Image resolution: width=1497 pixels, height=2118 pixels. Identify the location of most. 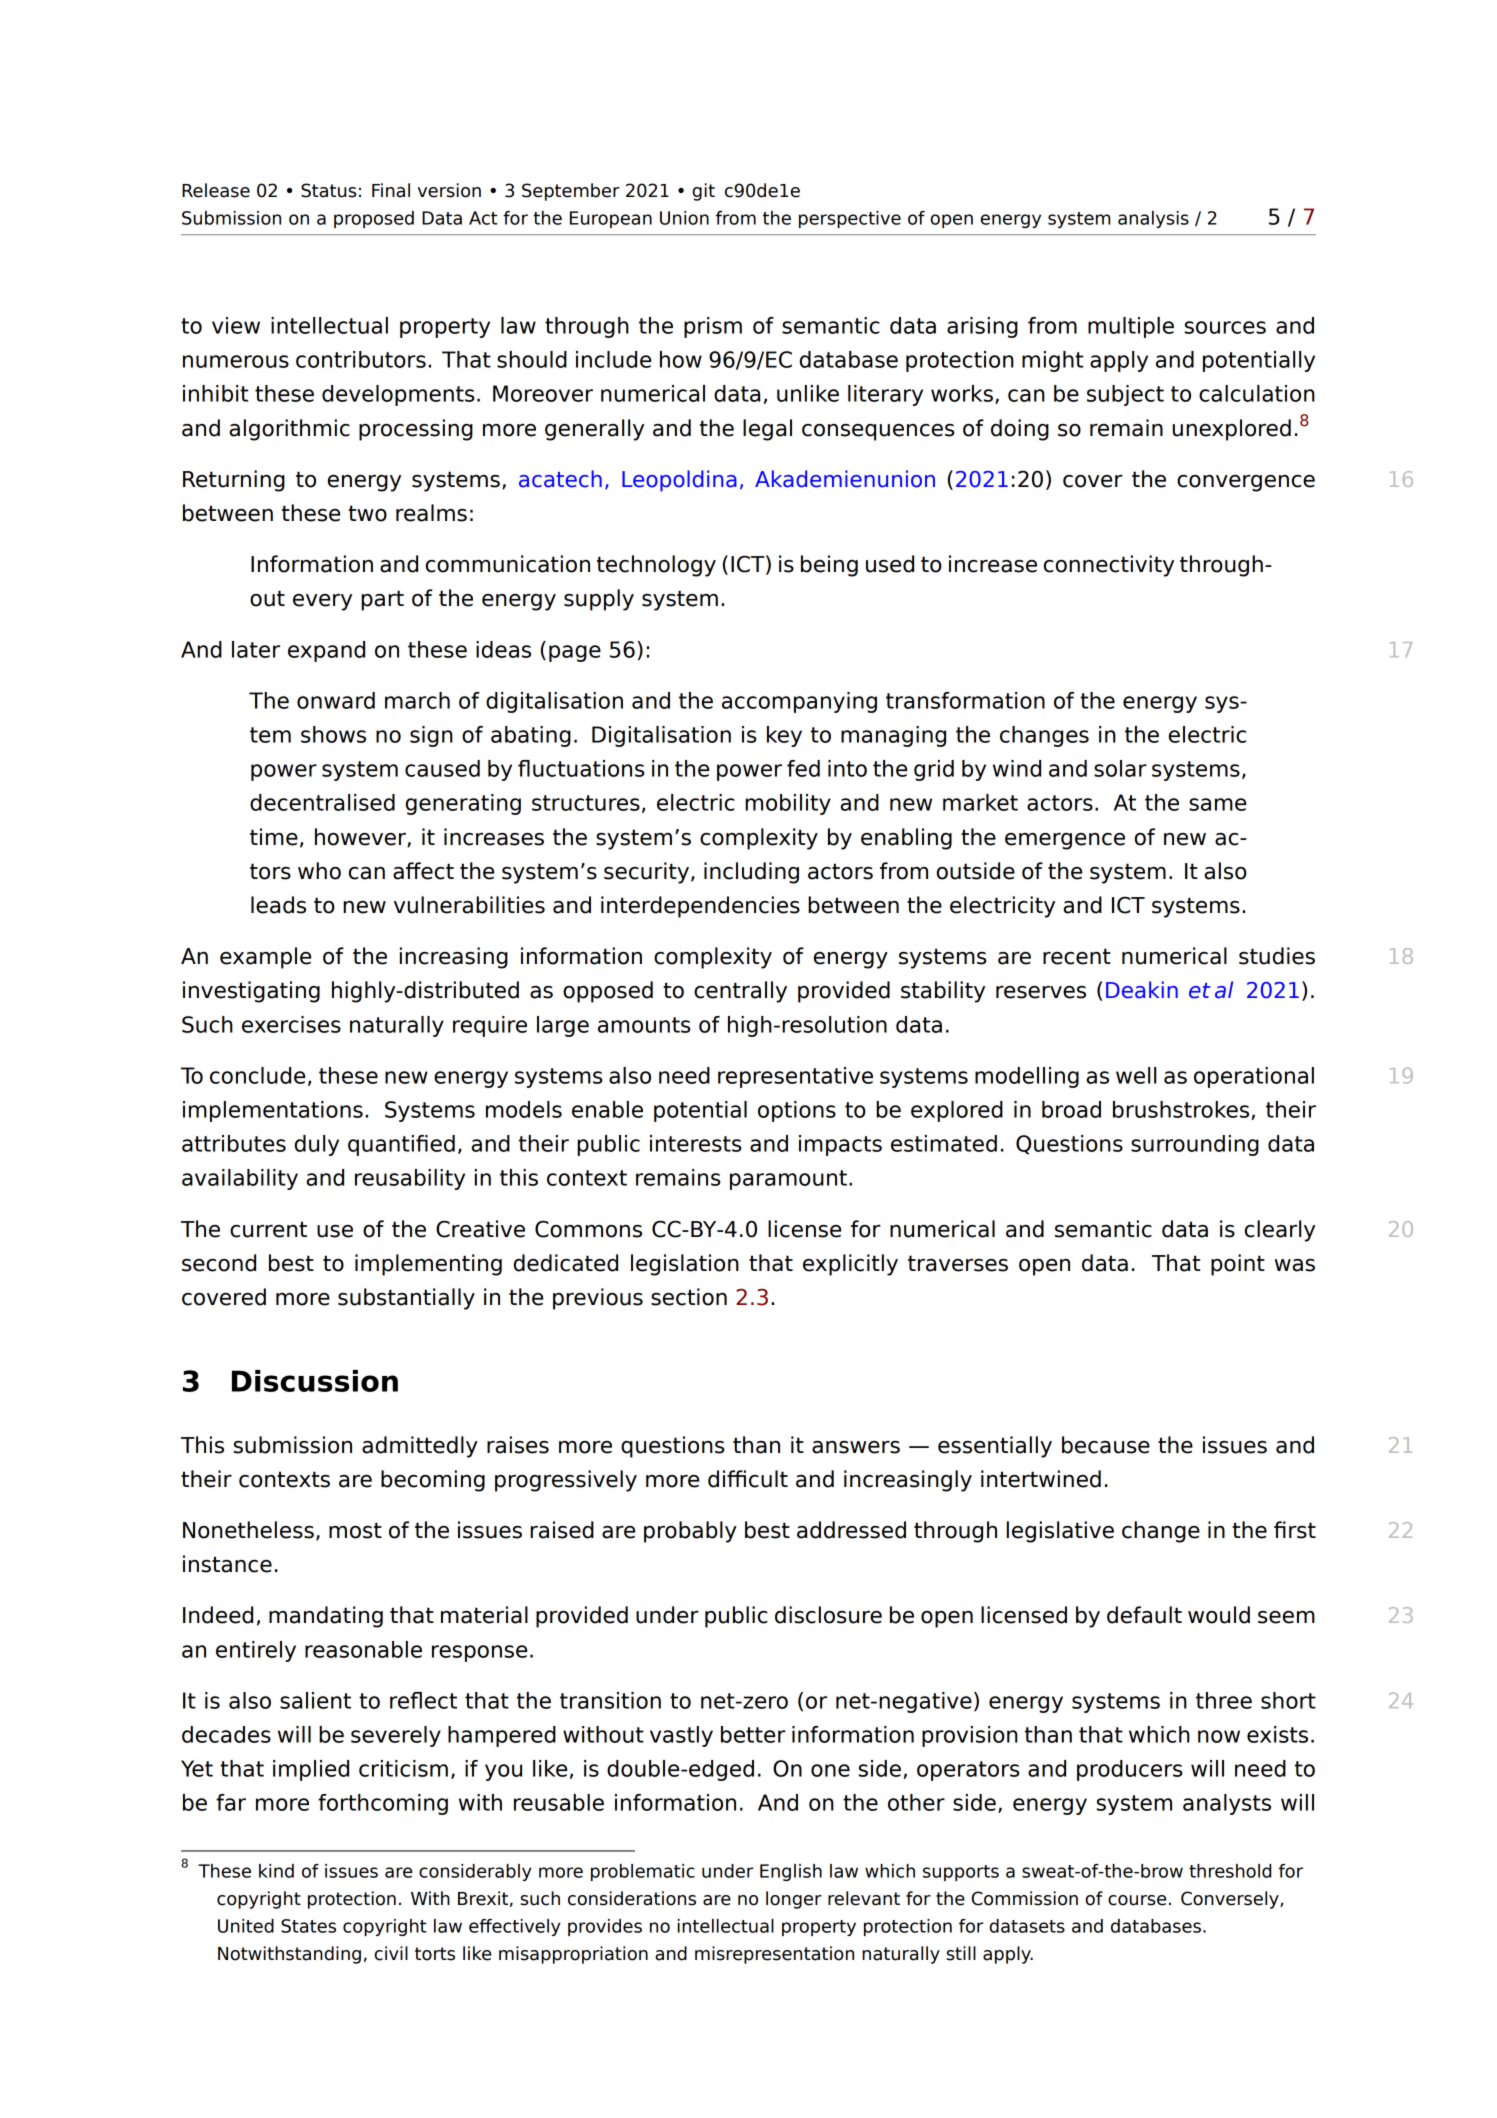
(355, 1530).
